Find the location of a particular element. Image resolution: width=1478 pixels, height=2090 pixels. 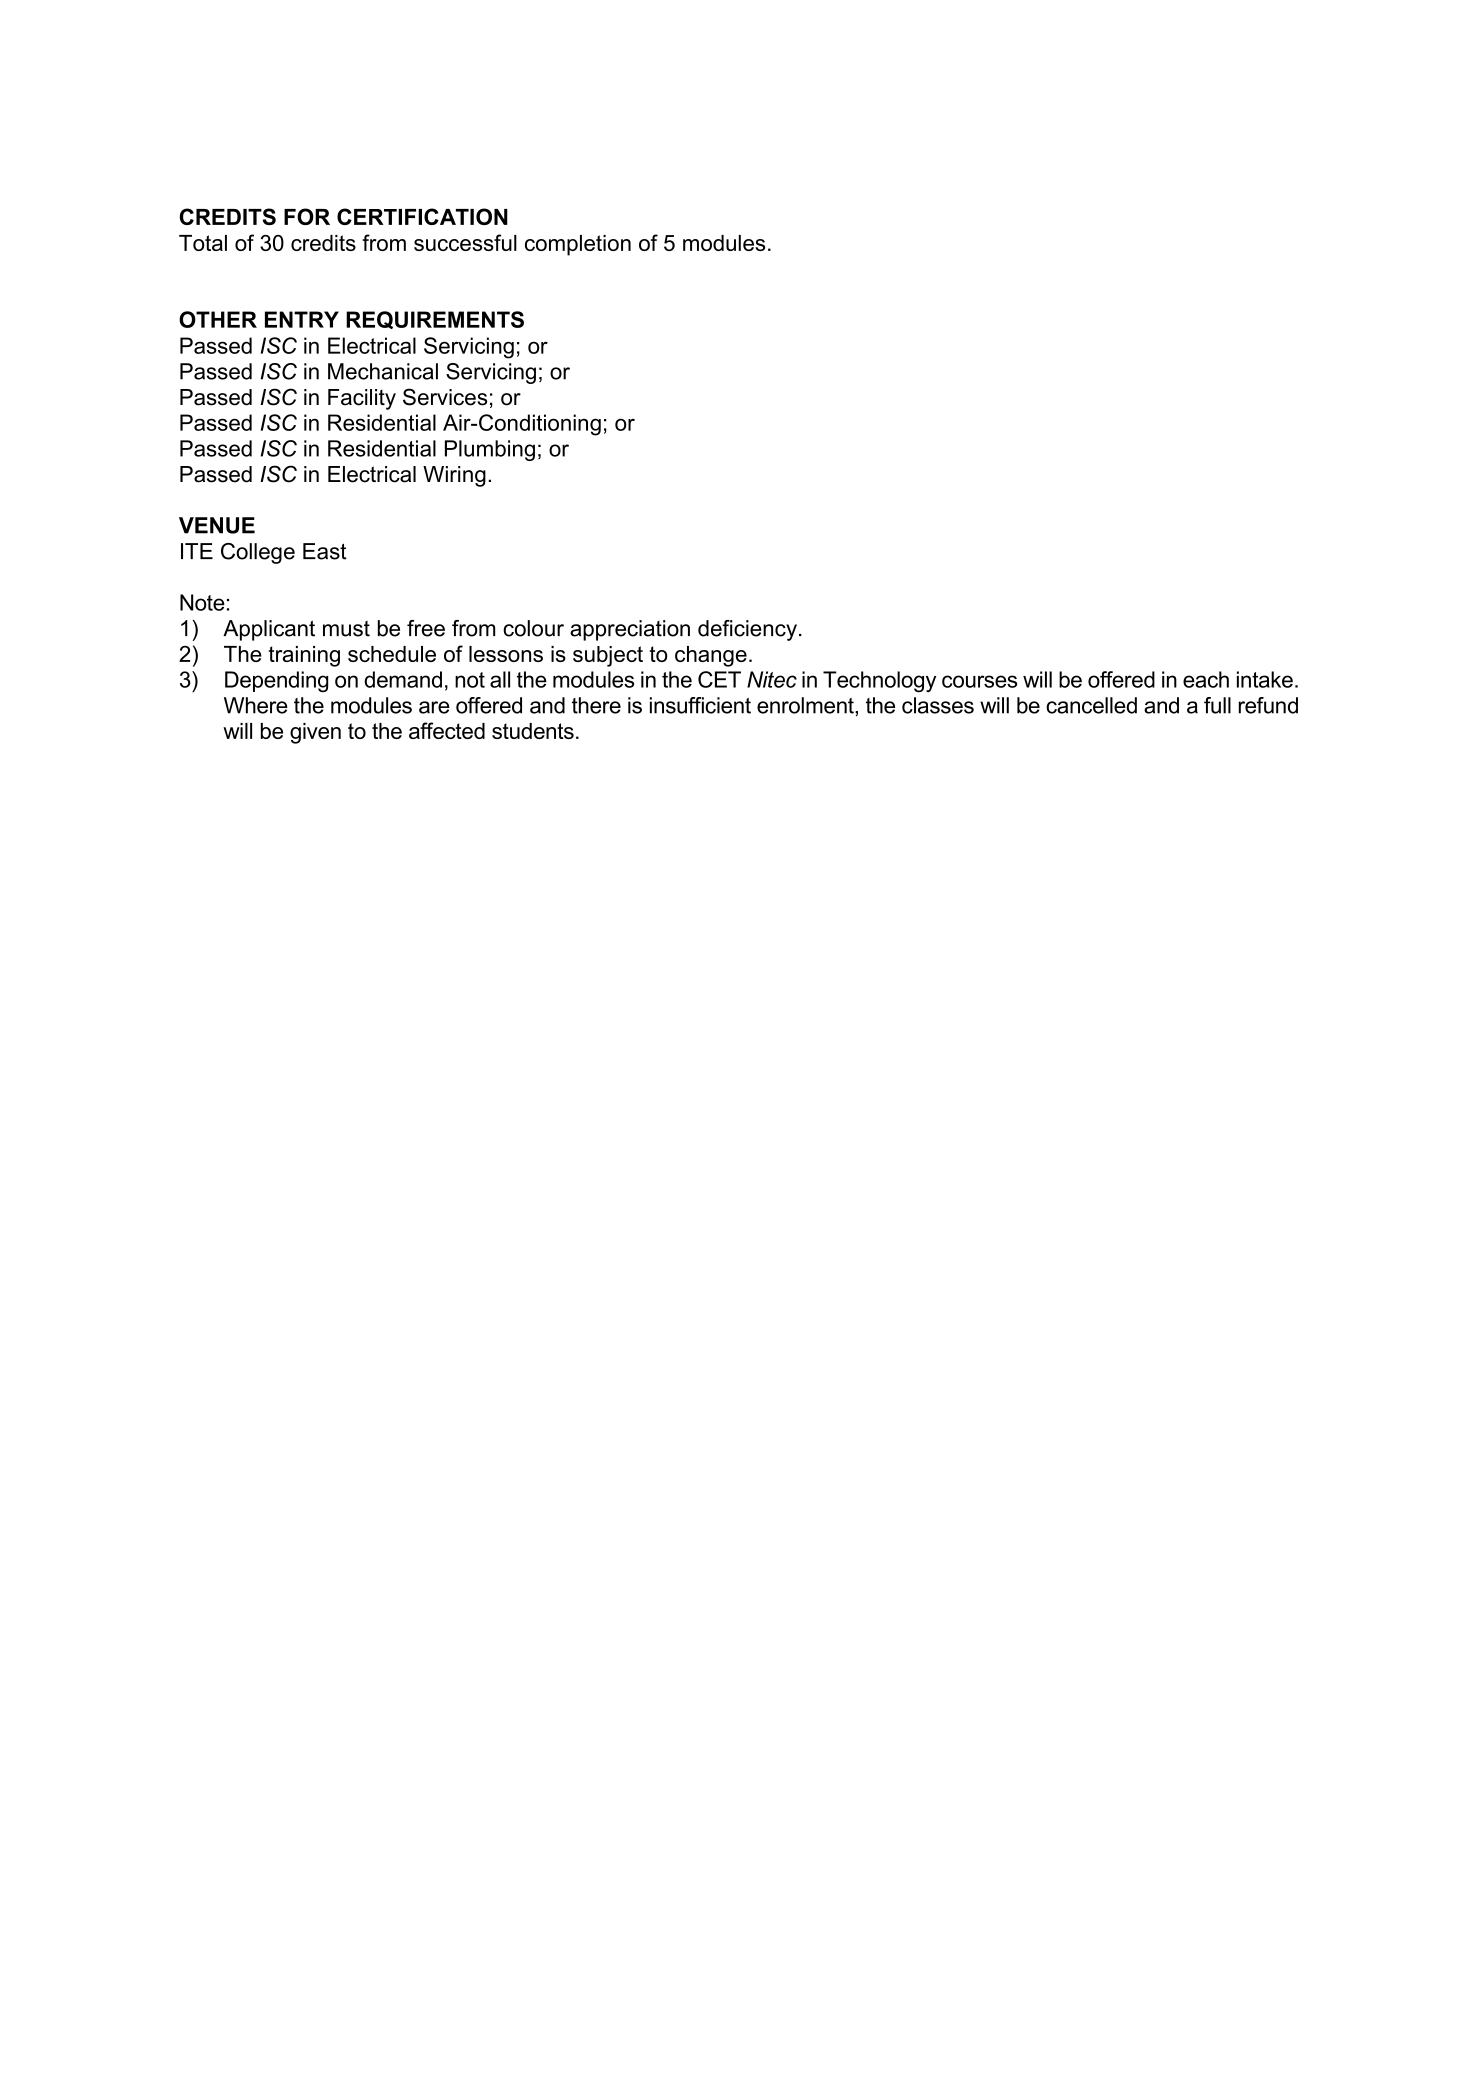

FOR is located at coordinates (307, 216).
